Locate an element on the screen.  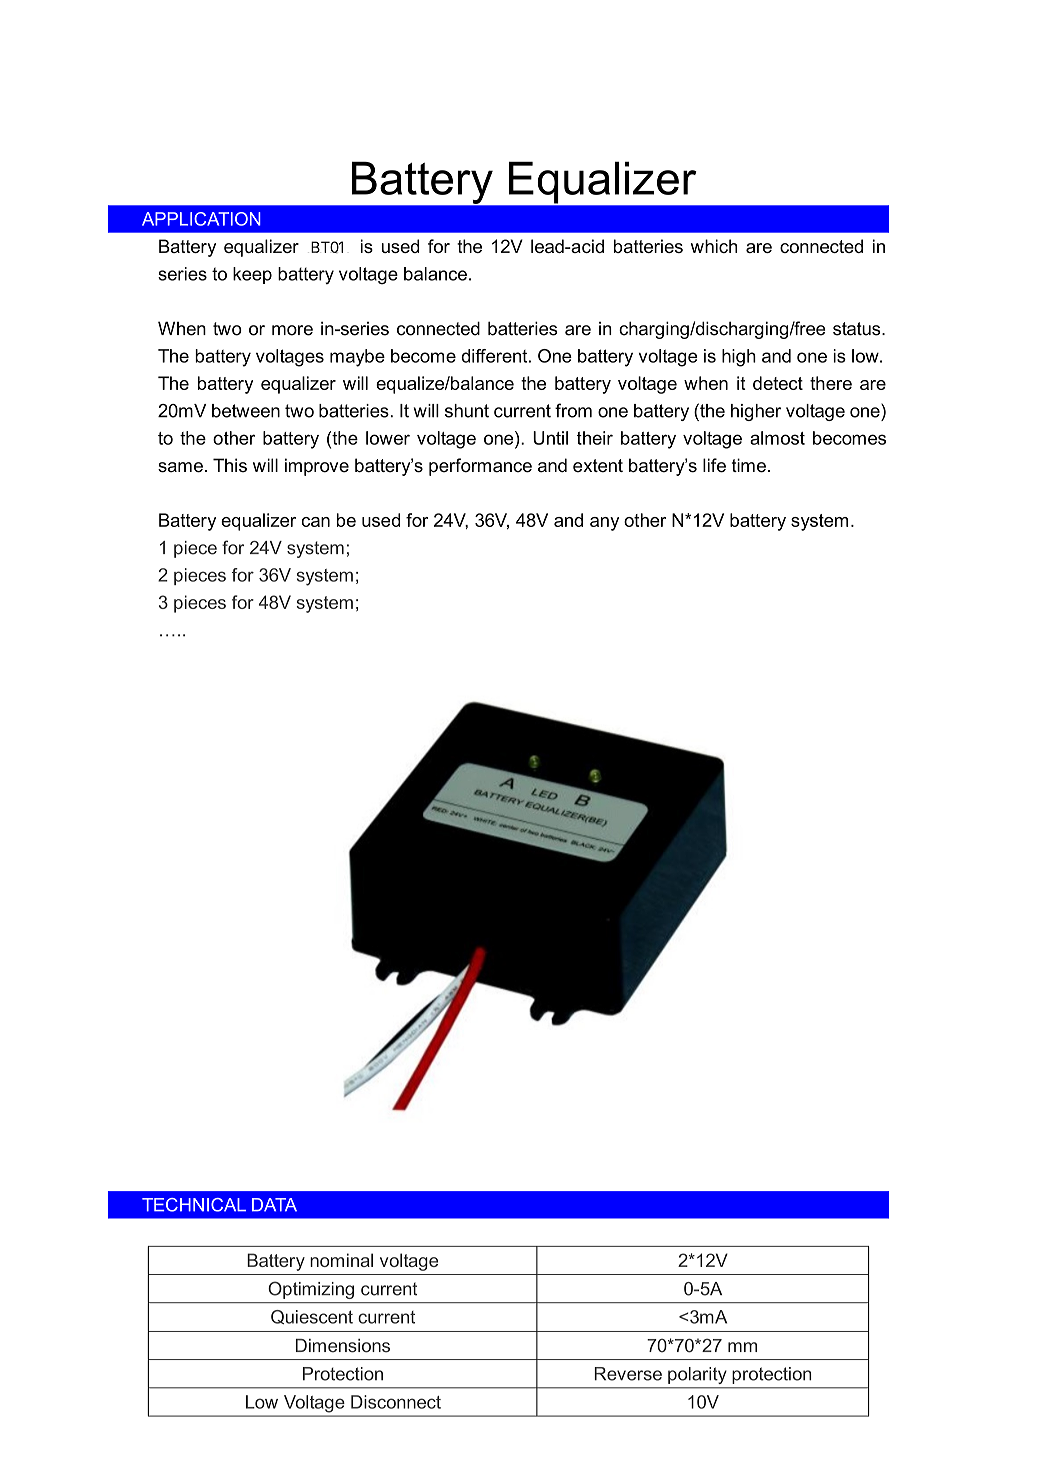
Reverse is located at coordinates (628, 1374).
